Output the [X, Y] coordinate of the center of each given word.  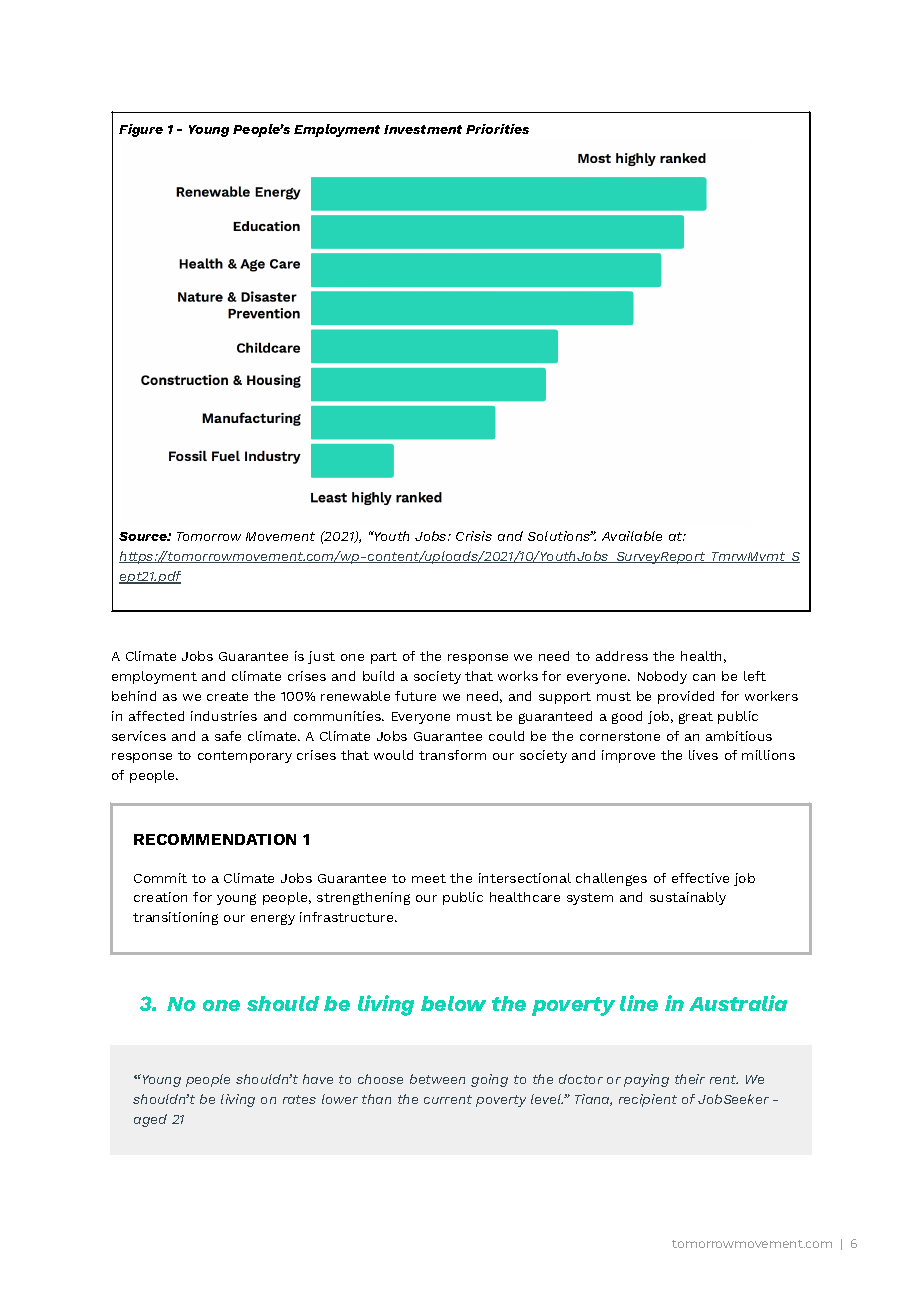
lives [703, 755]
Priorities [497, 129]
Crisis [474, 536]
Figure [141, 130]
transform [452, 755]
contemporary [245, 757]
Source [144, 536]
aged [150, 1120]
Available [632, 536]
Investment [423, 129]
